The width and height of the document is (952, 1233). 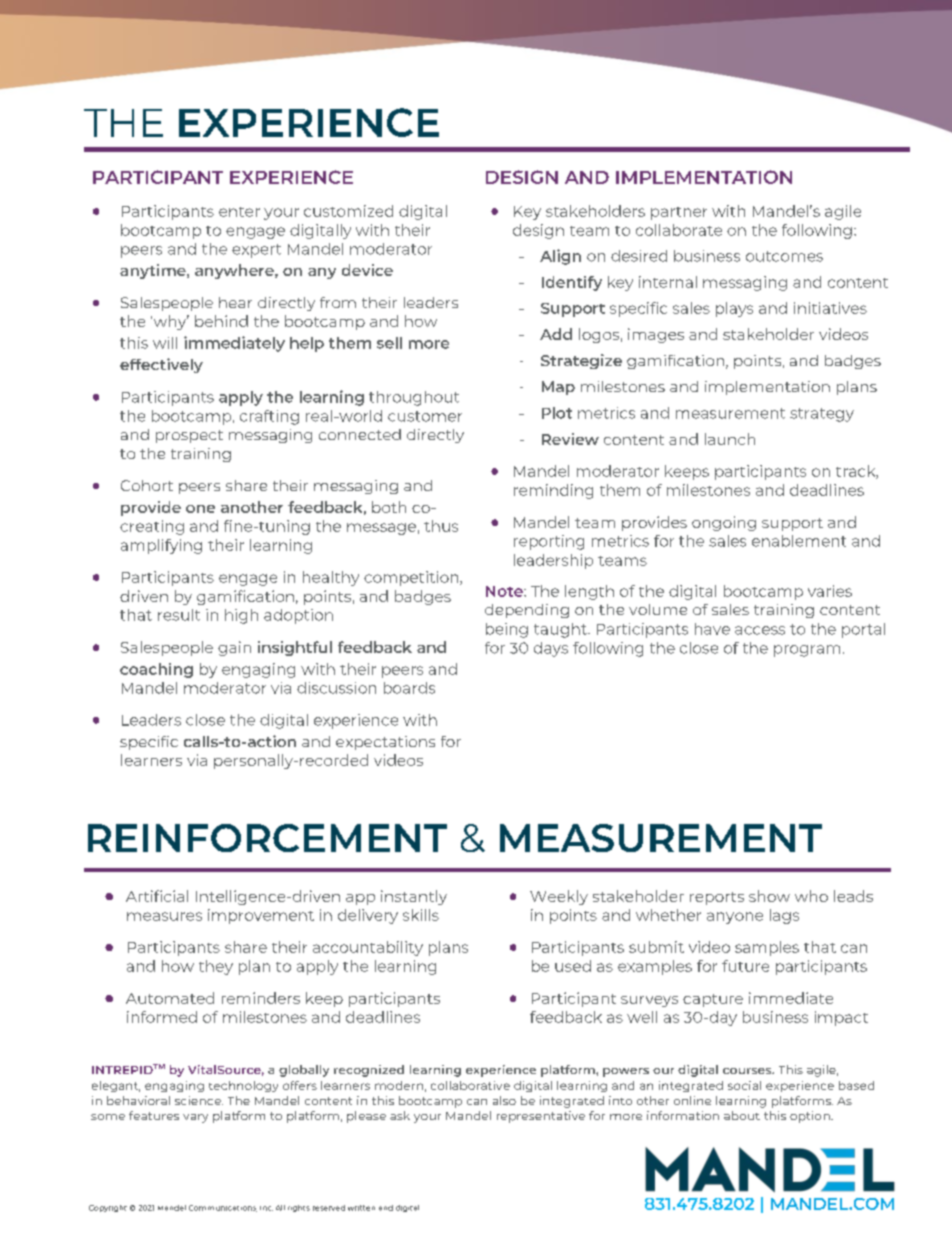 What do you see at coordinates (235, 271) in the document?
I see `anywhere` at bounding box center [235, 271].
